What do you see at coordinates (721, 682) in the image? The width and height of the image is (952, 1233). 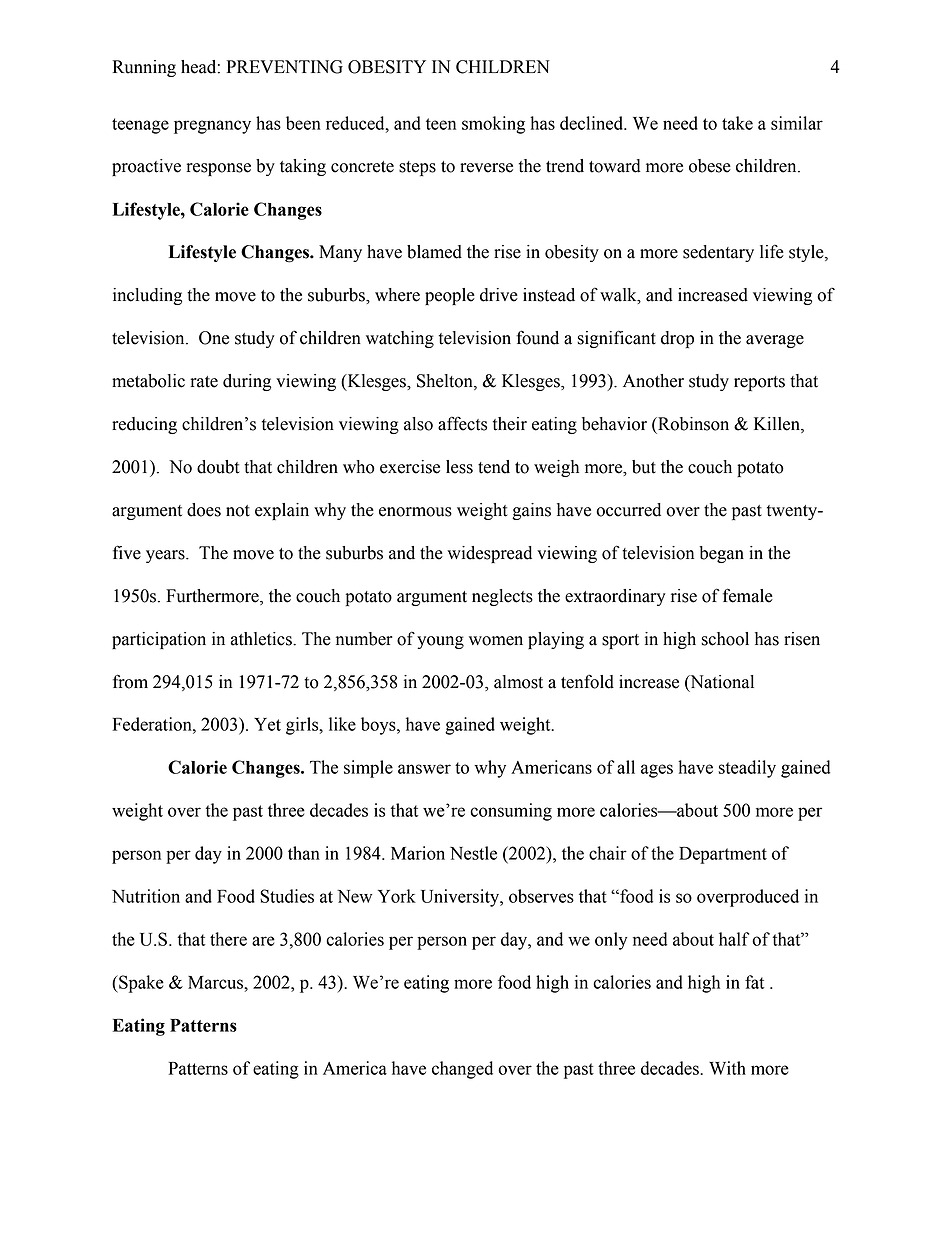 I see `National` at bounding box center [721, 682].
